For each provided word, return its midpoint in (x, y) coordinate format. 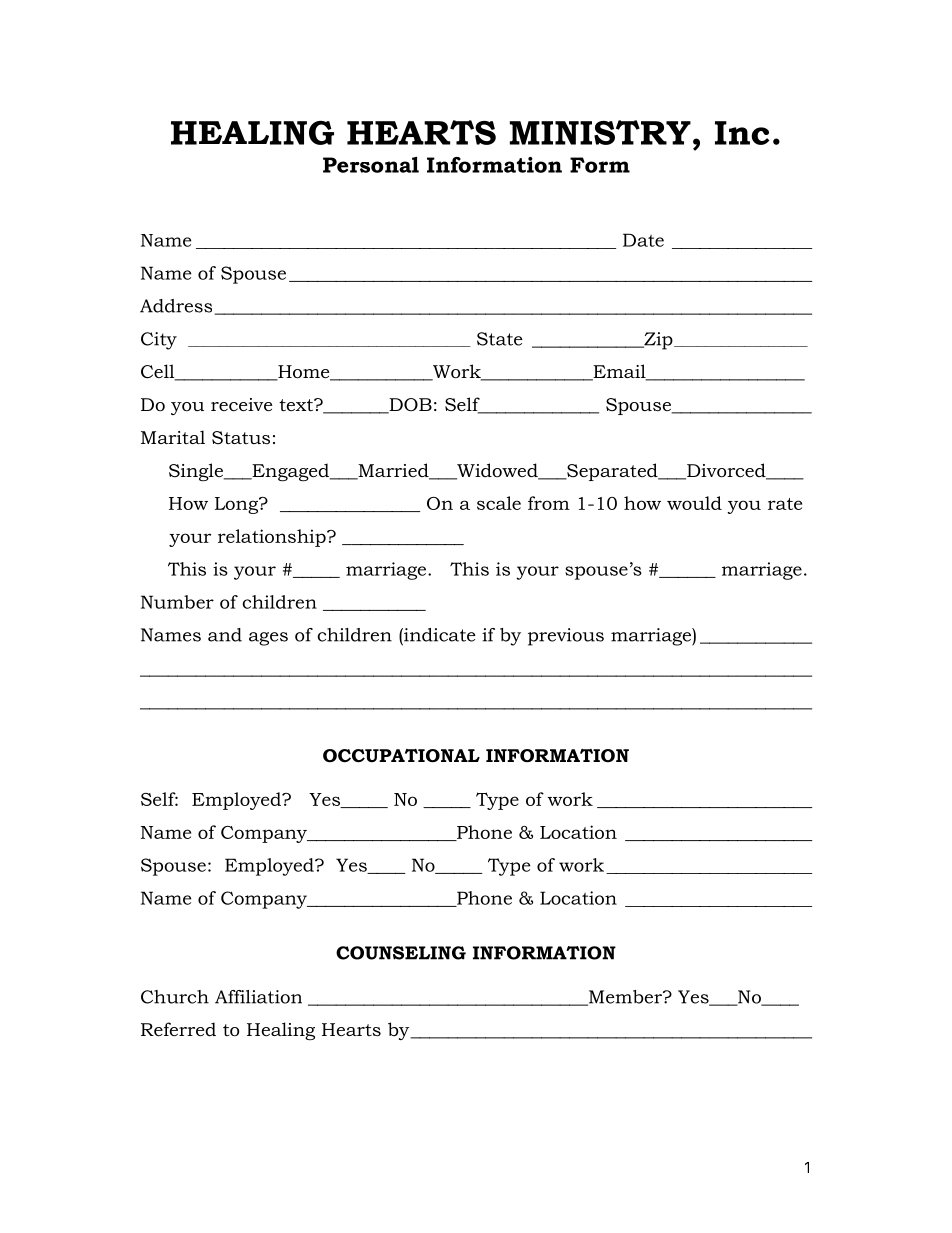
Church (175, 997)
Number (177, 602)
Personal (371, 165)
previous (566, 637)
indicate (439, 635)
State (500, 339)
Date (643, 240)
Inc (742, 133)
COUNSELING (401, 953)
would (694, 503)
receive (241, 405)
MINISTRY (600, 132)
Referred (178, 1029)
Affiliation (258, 997)
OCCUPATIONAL (401, 756)
